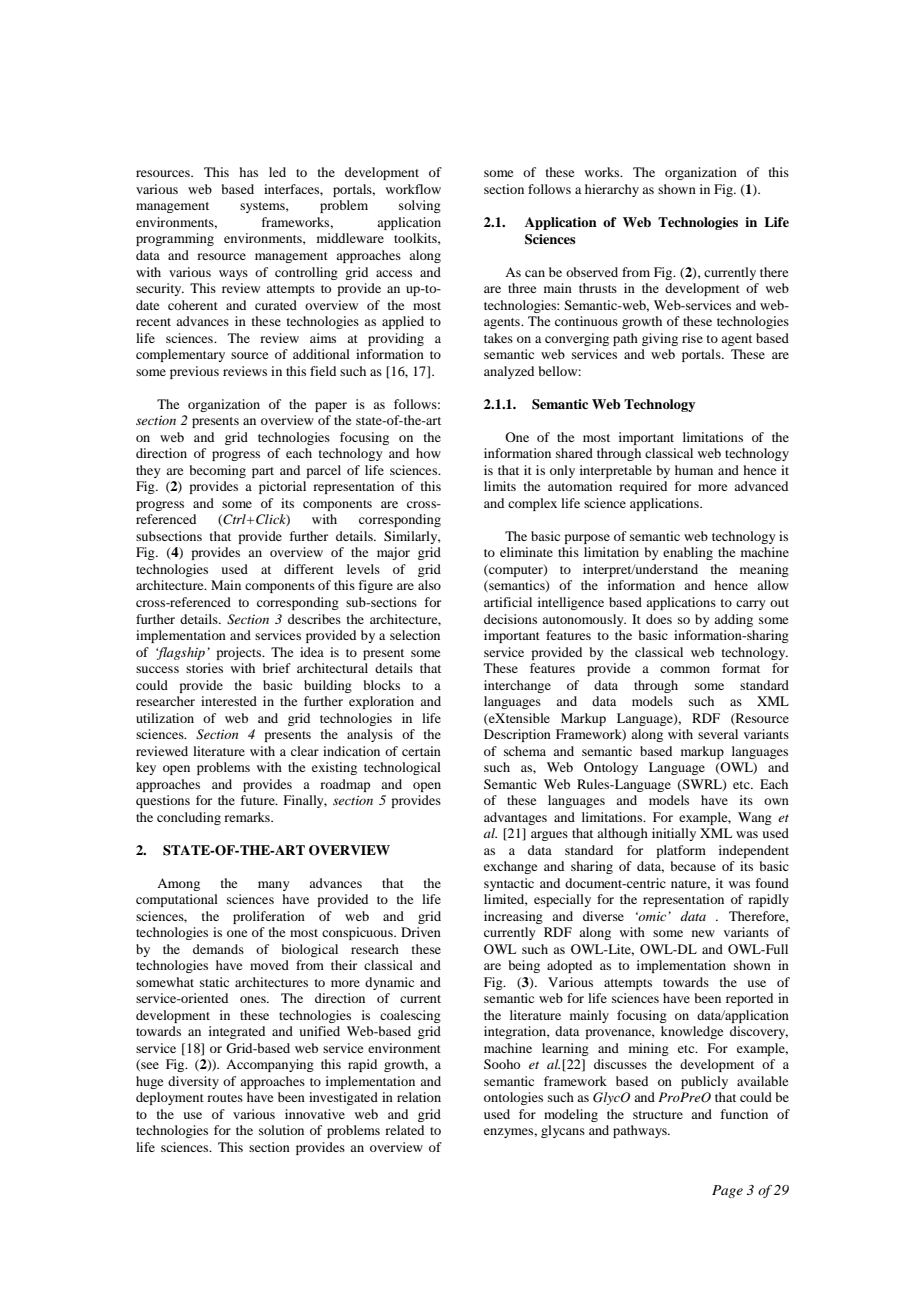  Describe the element at coordinates (612, 190) in the image. I see `hierarchy` at that location.
